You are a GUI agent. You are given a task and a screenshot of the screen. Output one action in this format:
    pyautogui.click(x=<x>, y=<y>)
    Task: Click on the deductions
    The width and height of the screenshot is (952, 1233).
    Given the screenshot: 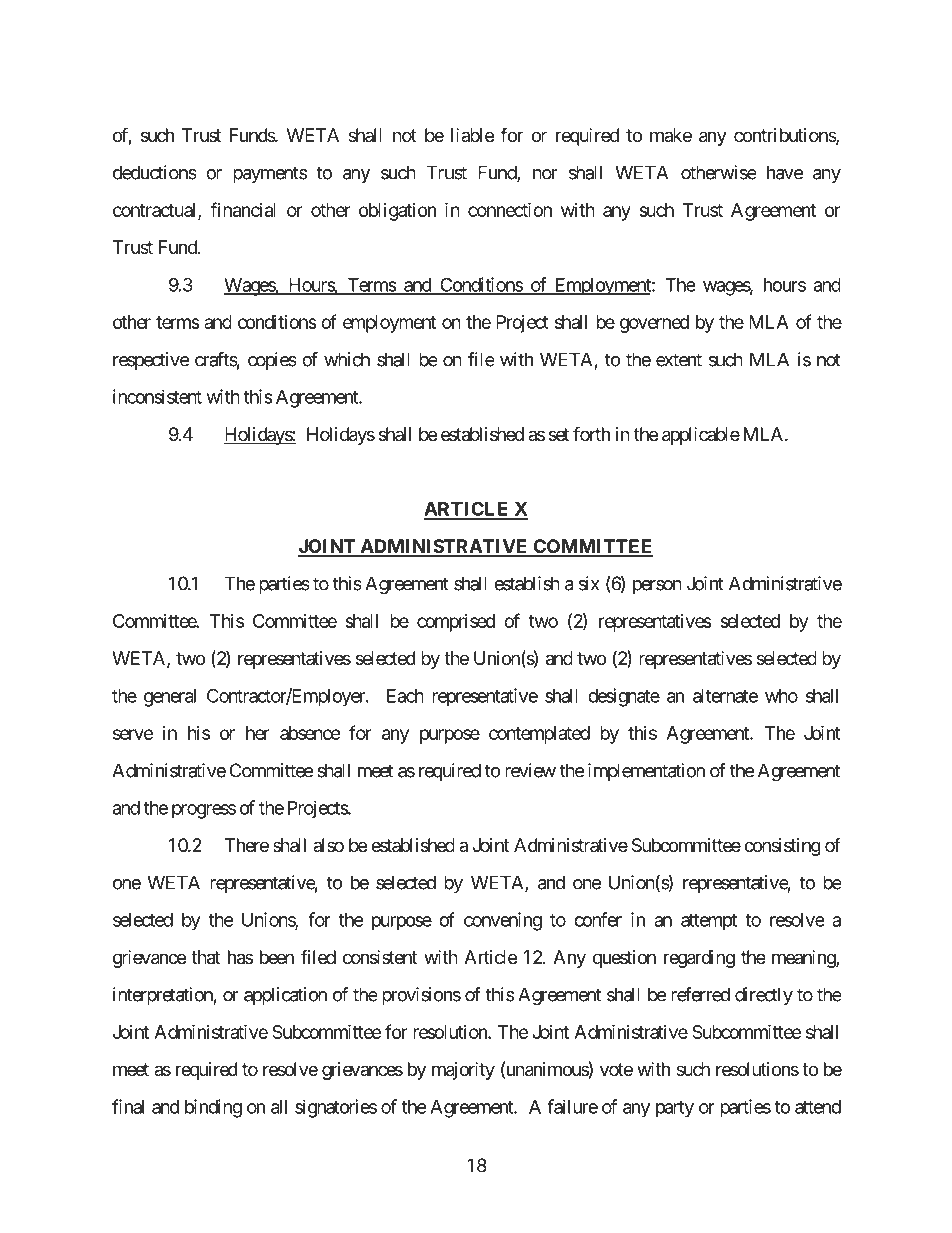 What is the action you would take?
    pyautogui.click(x=155, y=172)
